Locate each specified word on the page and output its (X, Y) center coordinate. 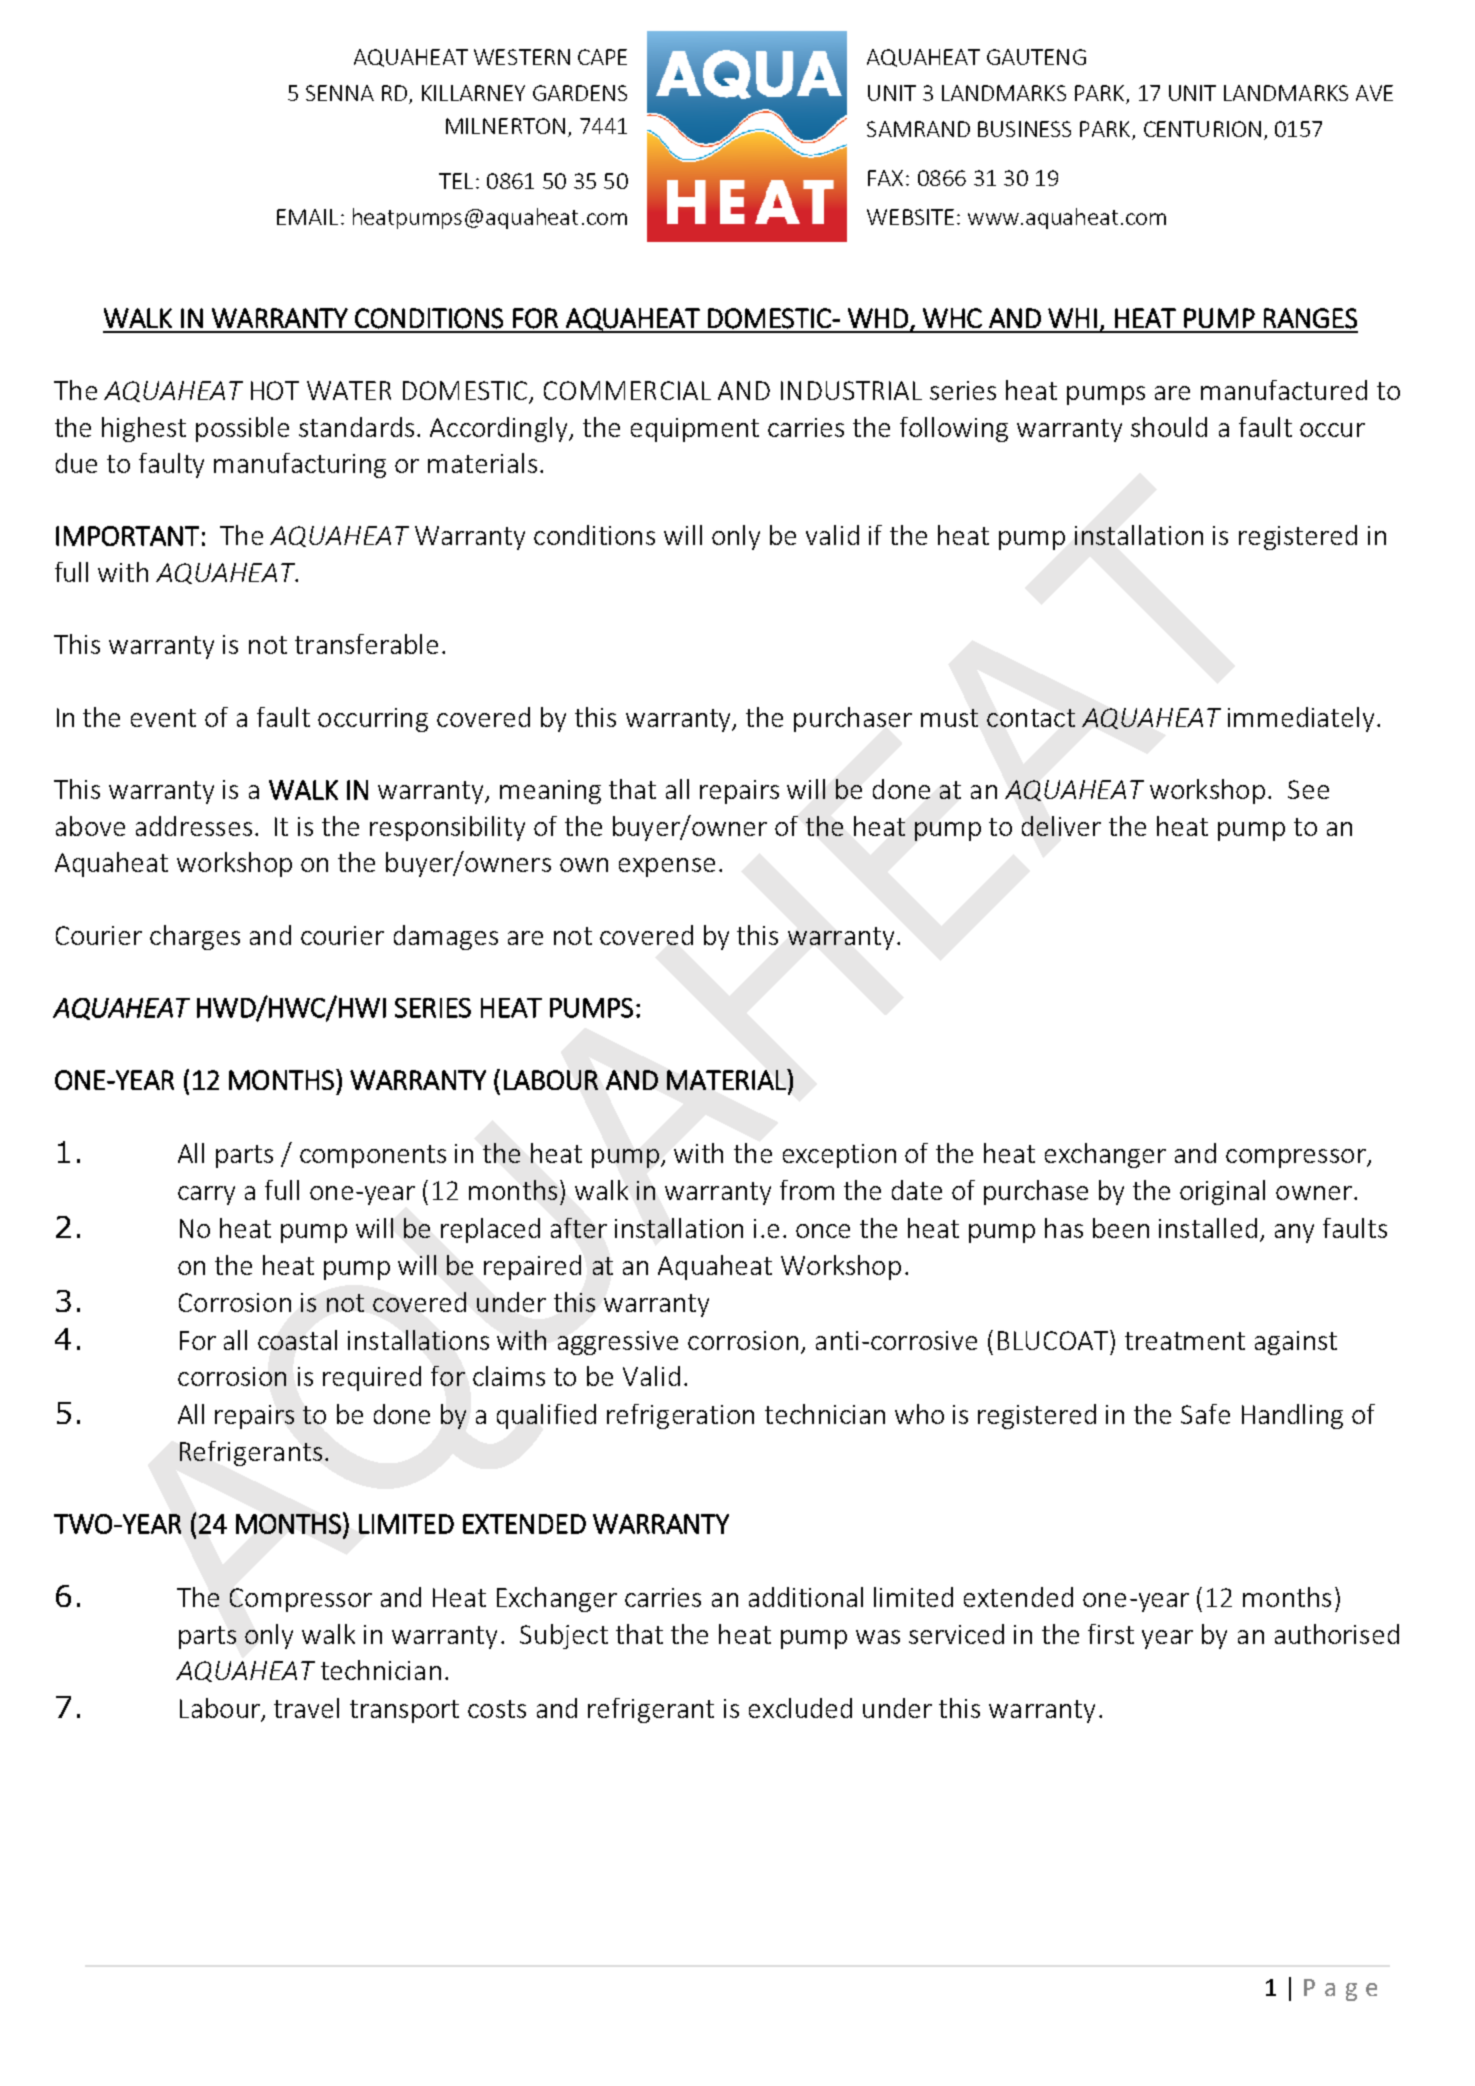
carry (206, 1195)
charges (195, 937)
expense (667, 867)
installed (1208, 1228)
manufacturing (300, 465)
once (823, 1231)
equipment (695, 430)
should (1169, 427)
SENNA (340, 93)
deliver (1061, 826)
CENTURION (1202, 129)
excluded (800, 1708)
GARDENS (580, 93)
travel (306, 1708)
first (1111, 1634)
